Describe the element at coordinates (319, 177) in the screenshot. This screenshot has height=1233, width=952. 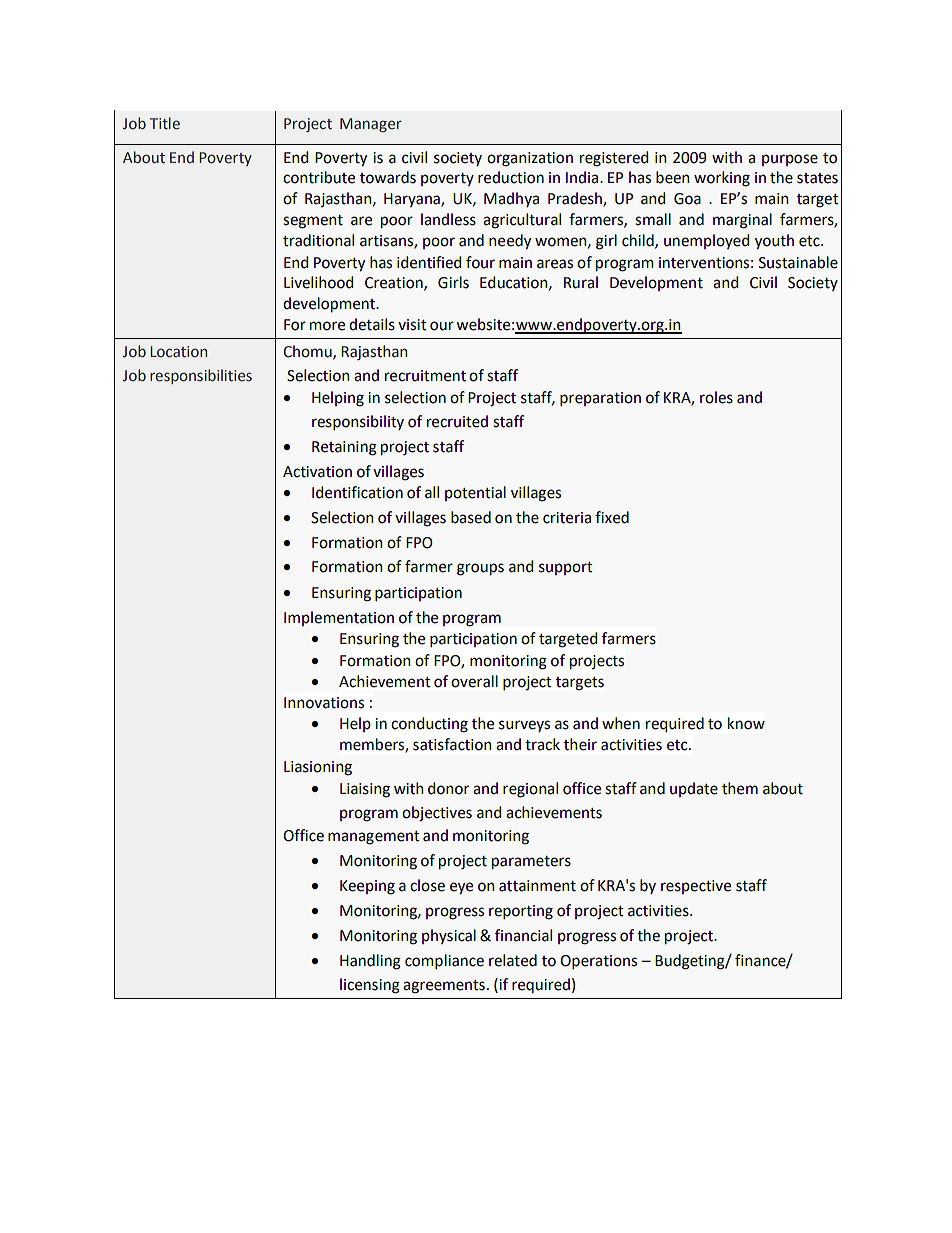
I see `contribute` at that location.
